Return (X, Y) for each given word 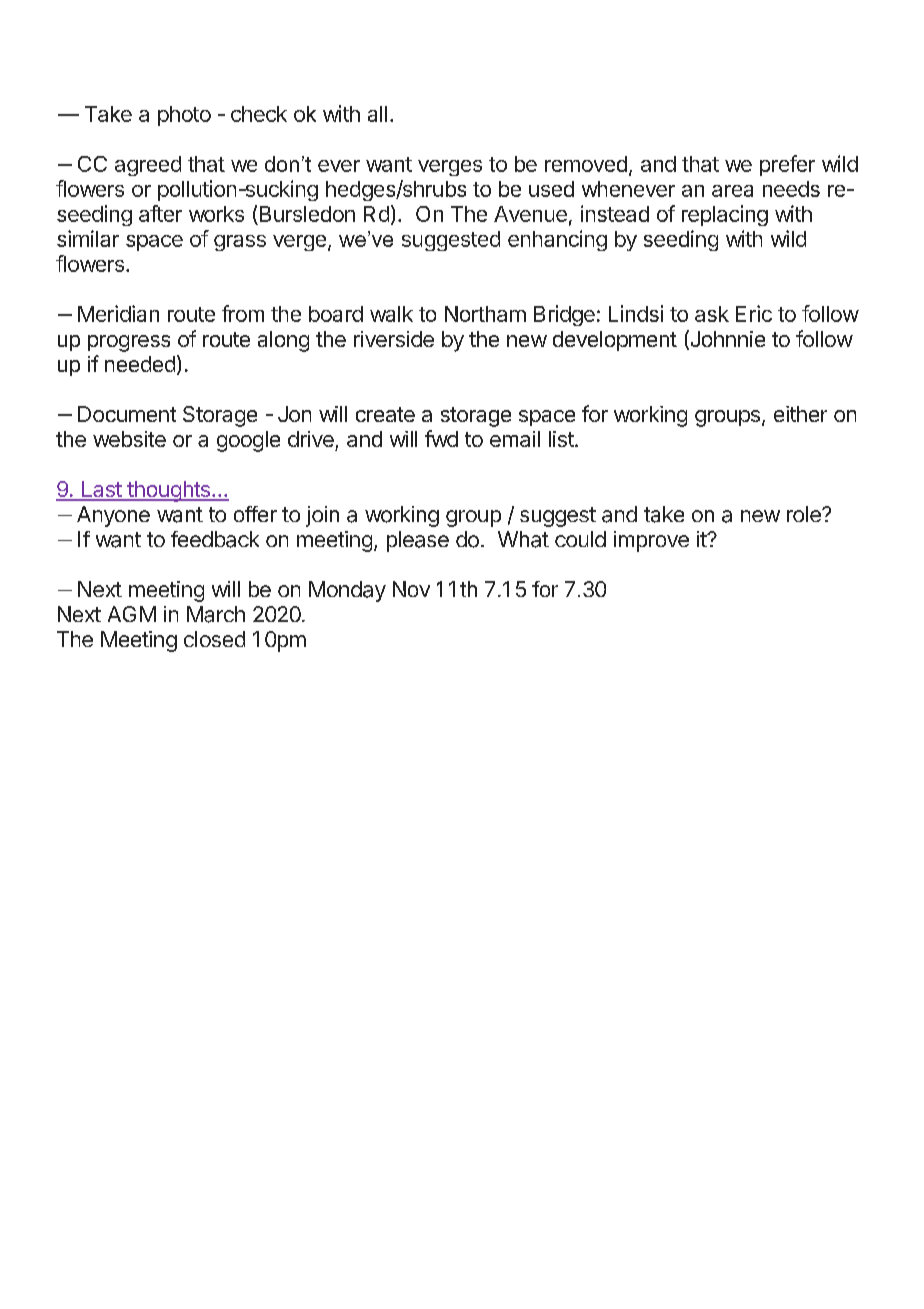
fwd (441, 438)
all (377, 114)
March (216, 614)
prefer (787, 165)
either (800, 414)
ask (712, 314)
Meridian (118, 313)
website (129, 439)
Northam (485, 314)
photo (184, 116)
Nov (411, 589)
